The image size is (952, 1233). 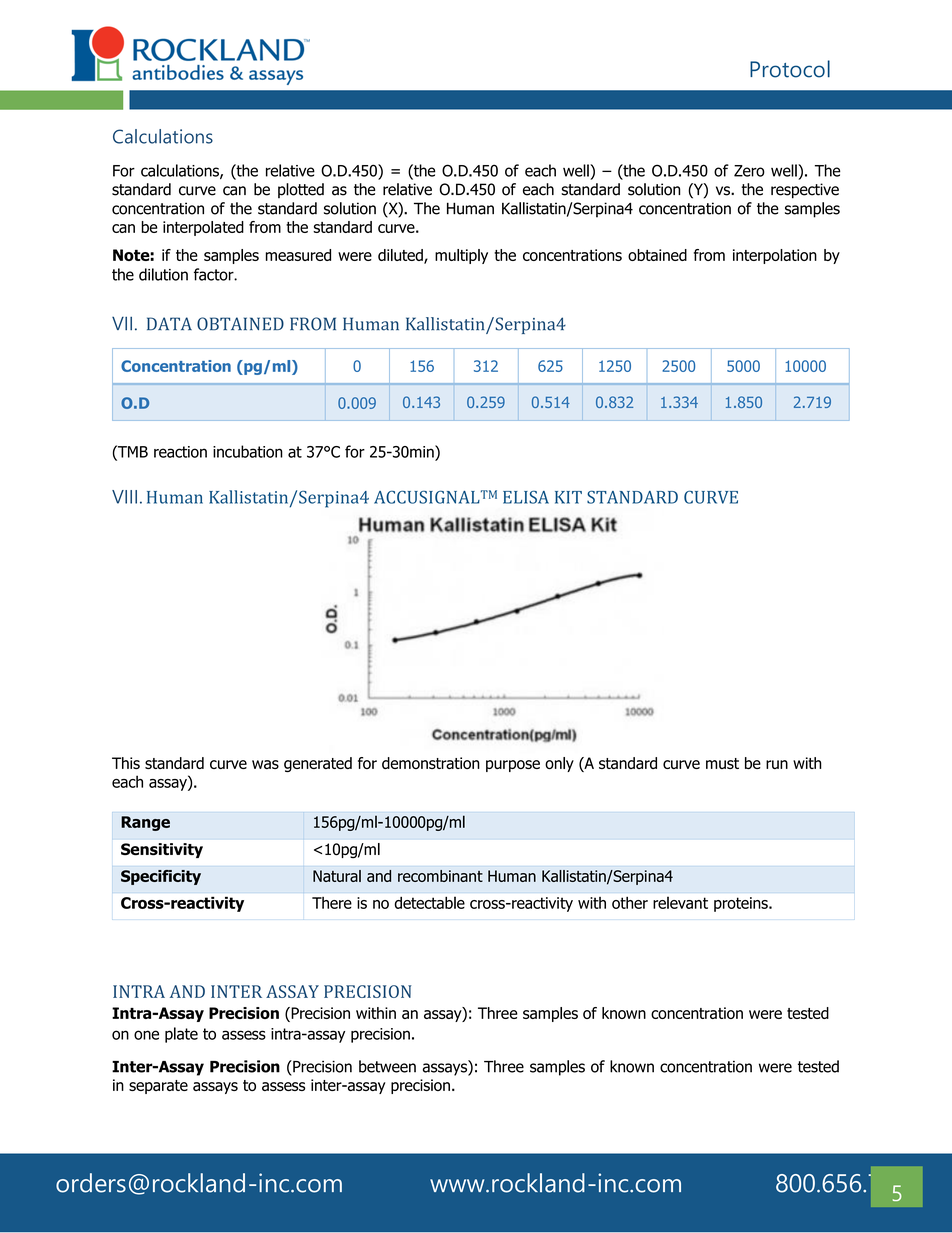 I want to click on KIT, so click(x=568, y=497).
